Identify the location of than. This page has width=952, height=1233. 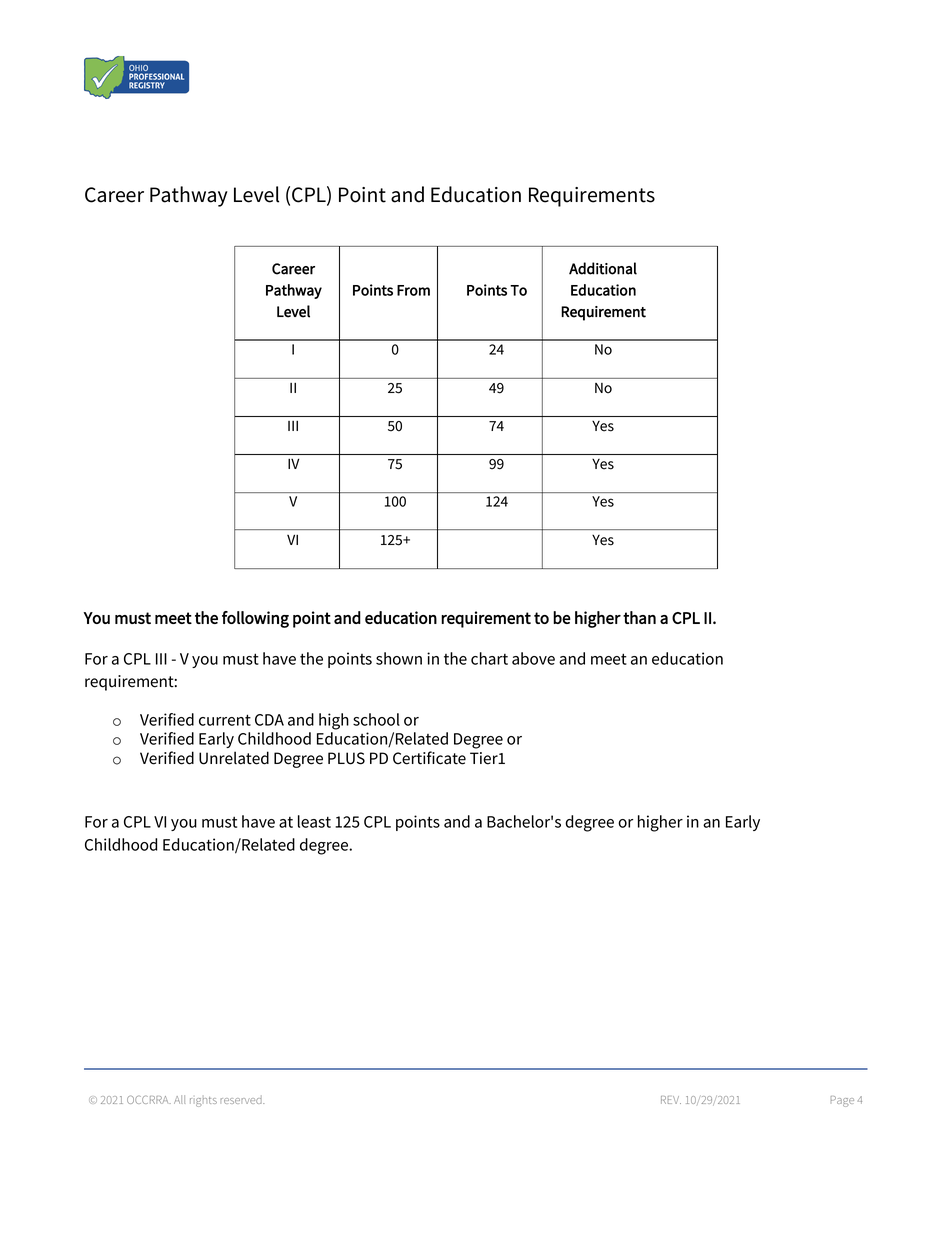
(639, 617).
